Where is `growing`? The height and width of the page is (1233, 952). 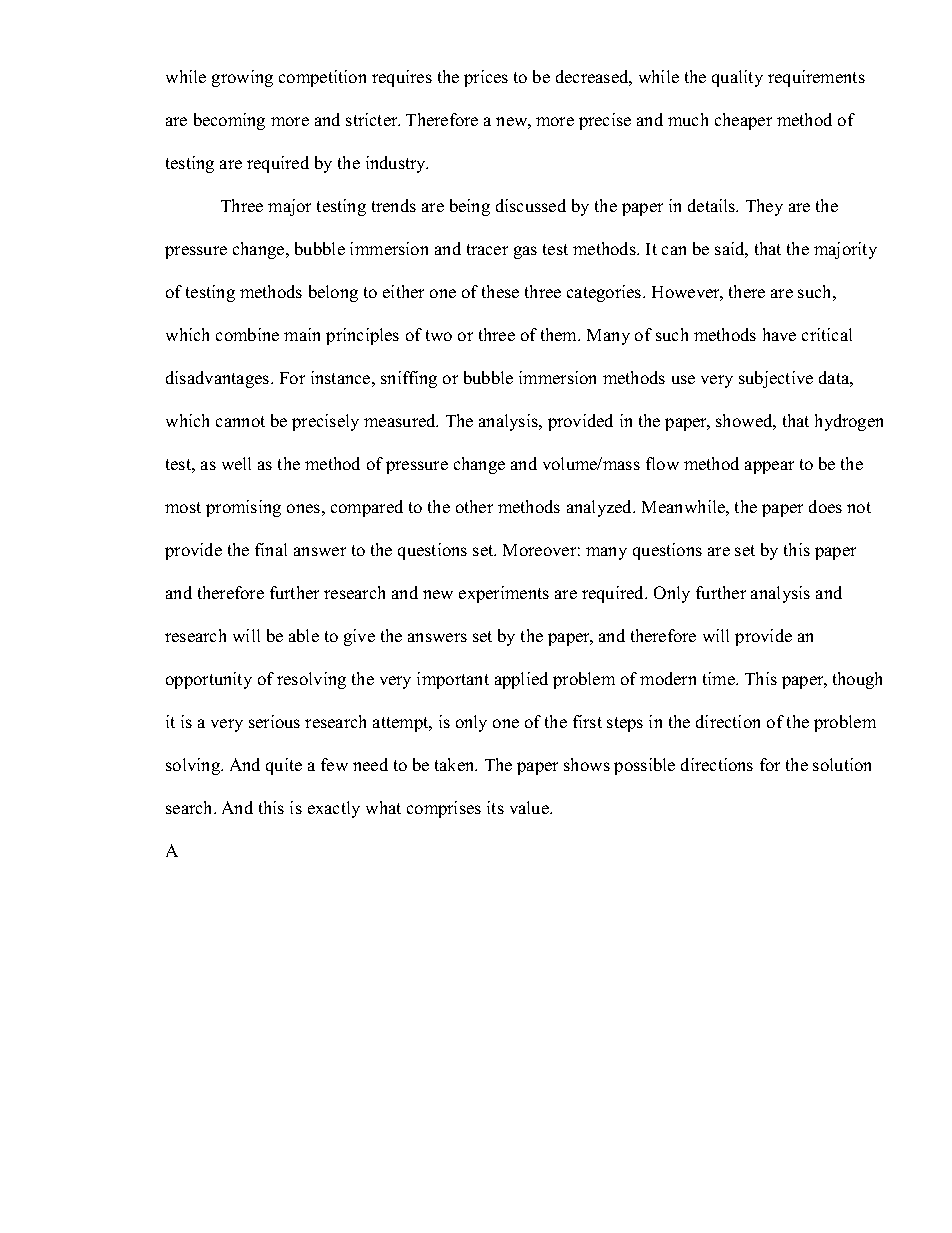
growing is located at coordinates (242, 78).
